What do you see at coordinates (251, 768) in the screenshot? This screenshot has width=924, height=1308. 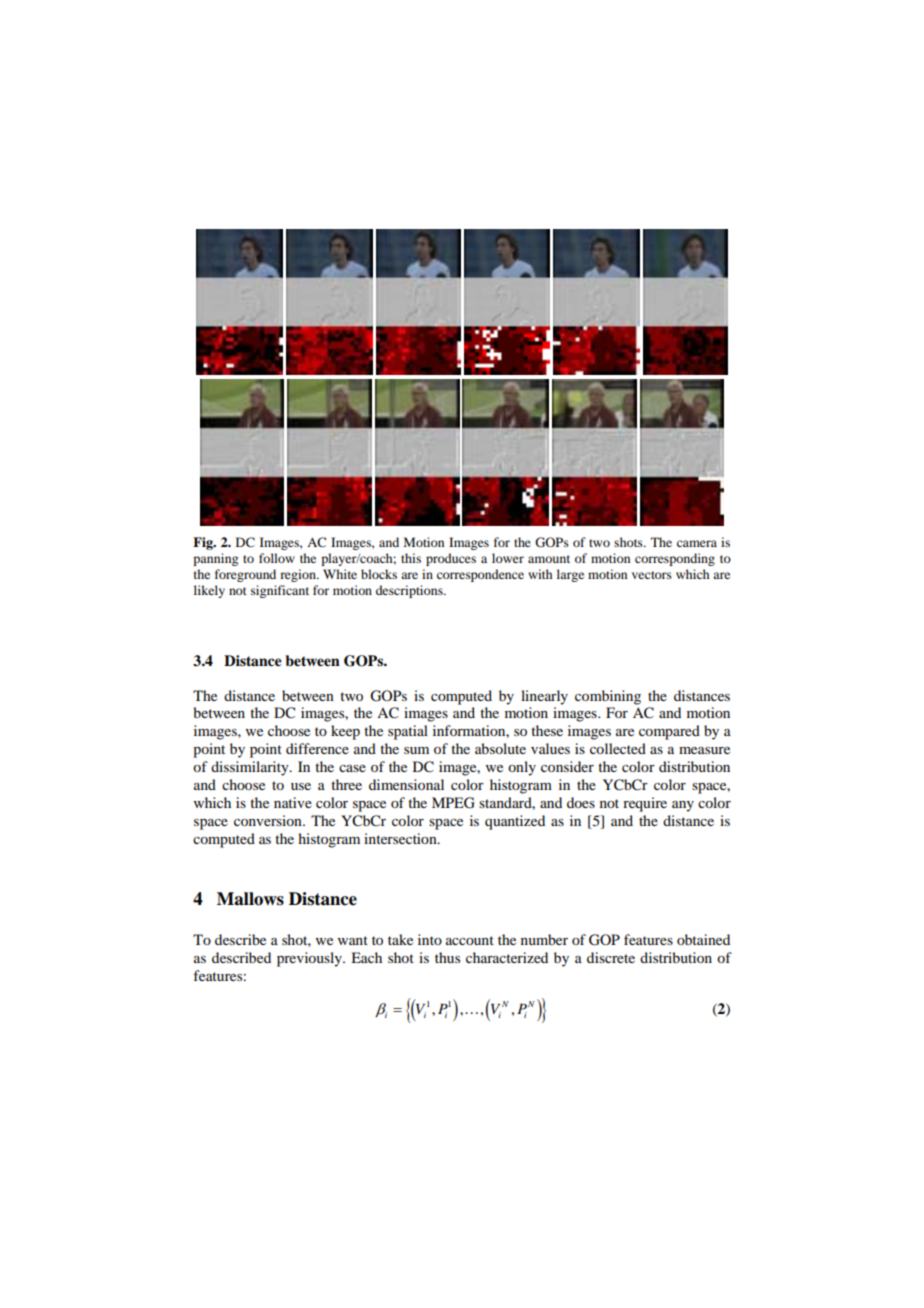 I see `dissimilarity` at bounding box center [251, 768].
